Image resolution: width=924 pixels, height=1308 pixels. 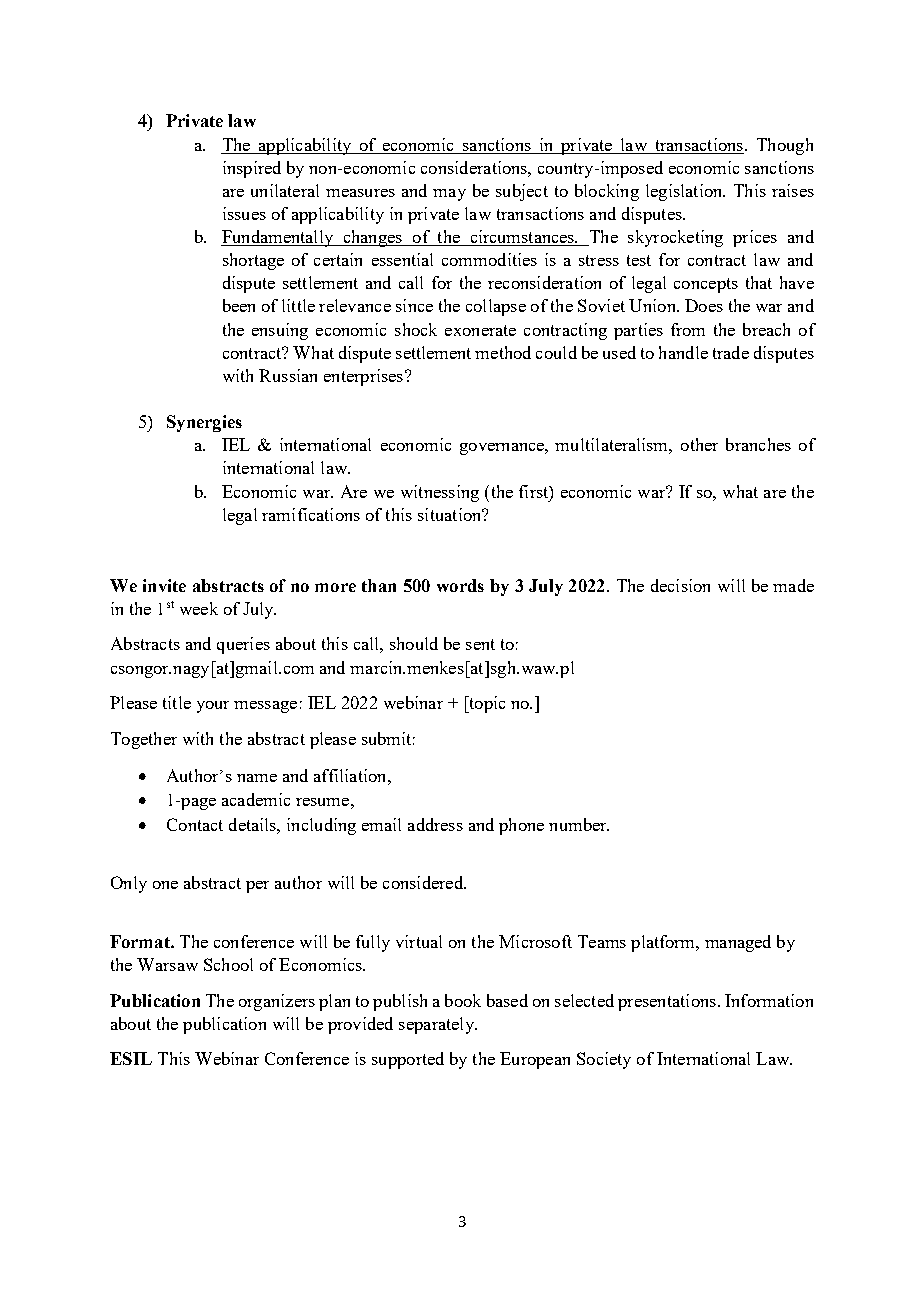 What do you see at coordinates (213, 707) in the screenshot?
I see `your` at bounding box center [213, 707].
